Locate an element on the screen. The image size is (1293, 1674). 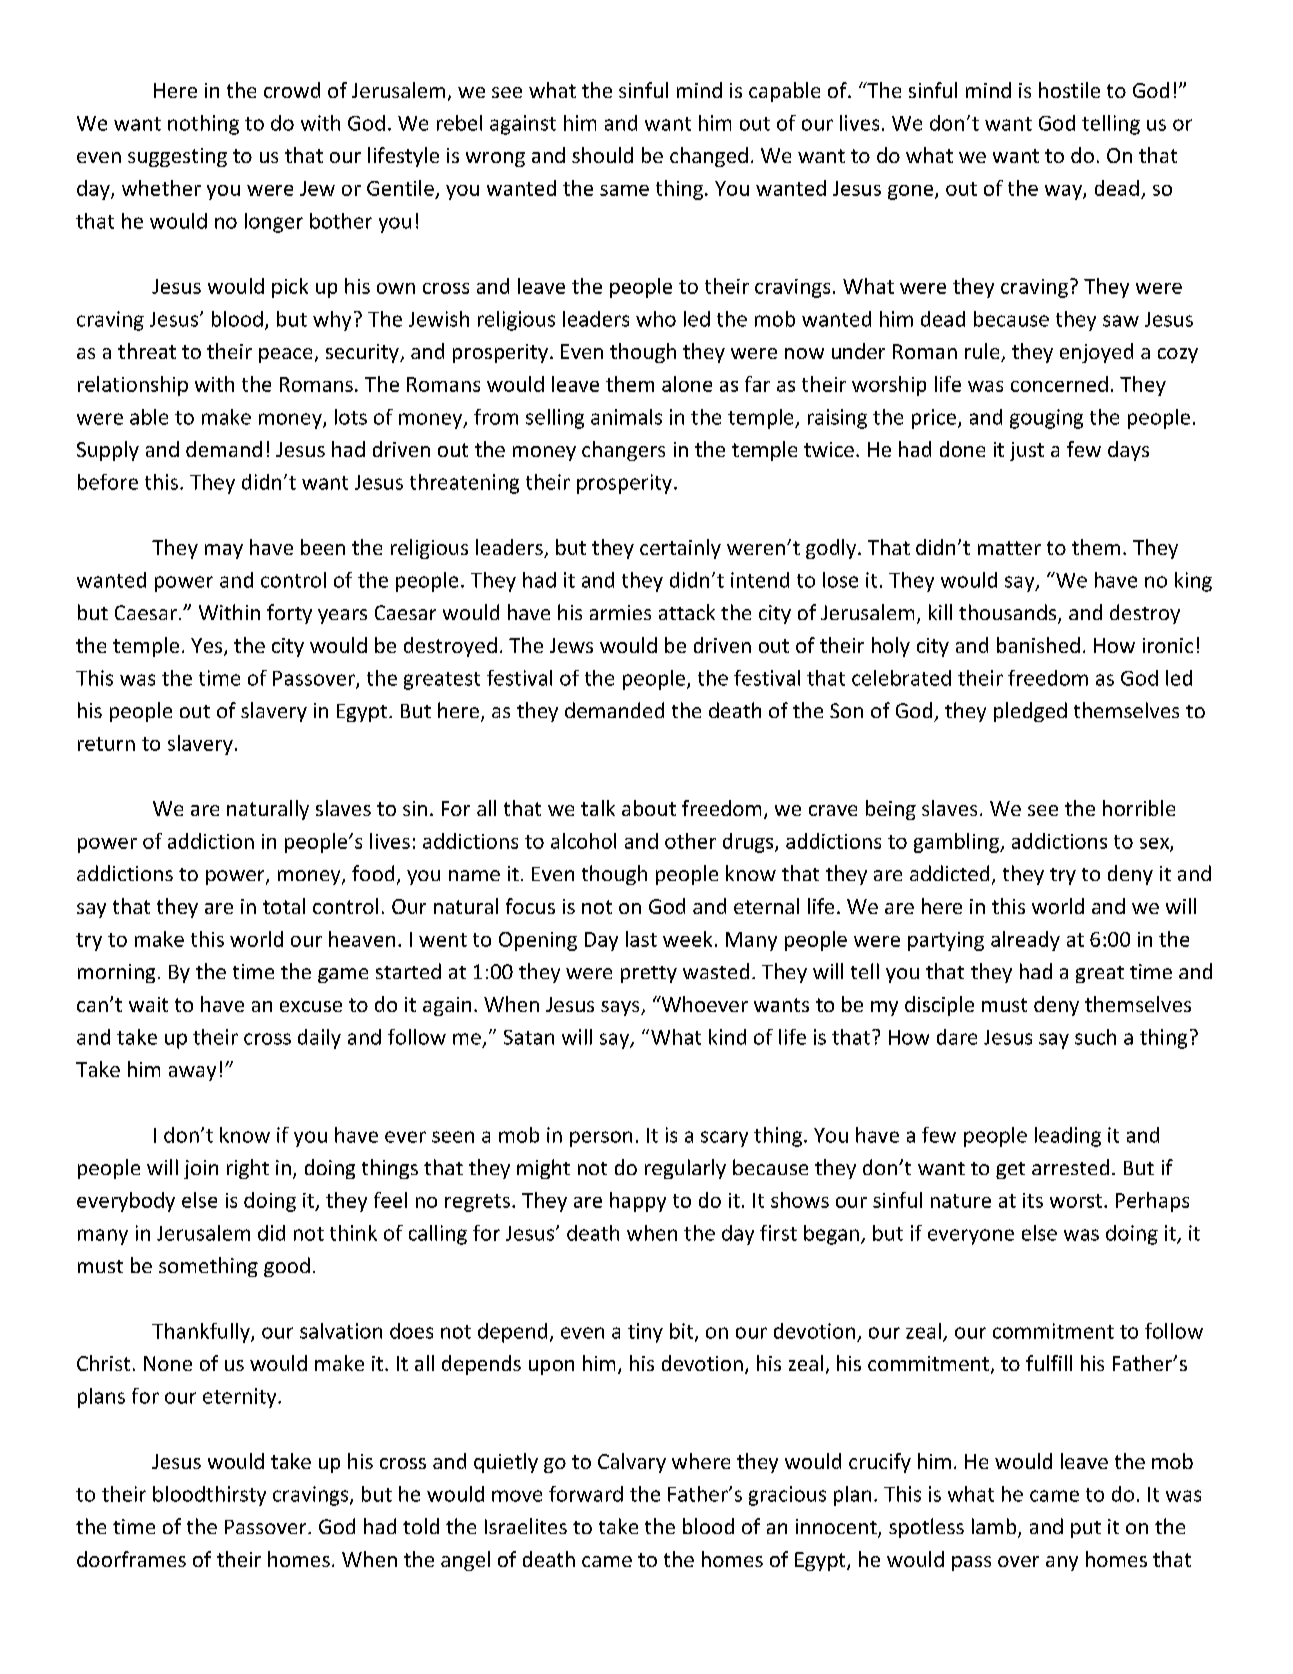
pledged is located at coordinates (1030, 712).
